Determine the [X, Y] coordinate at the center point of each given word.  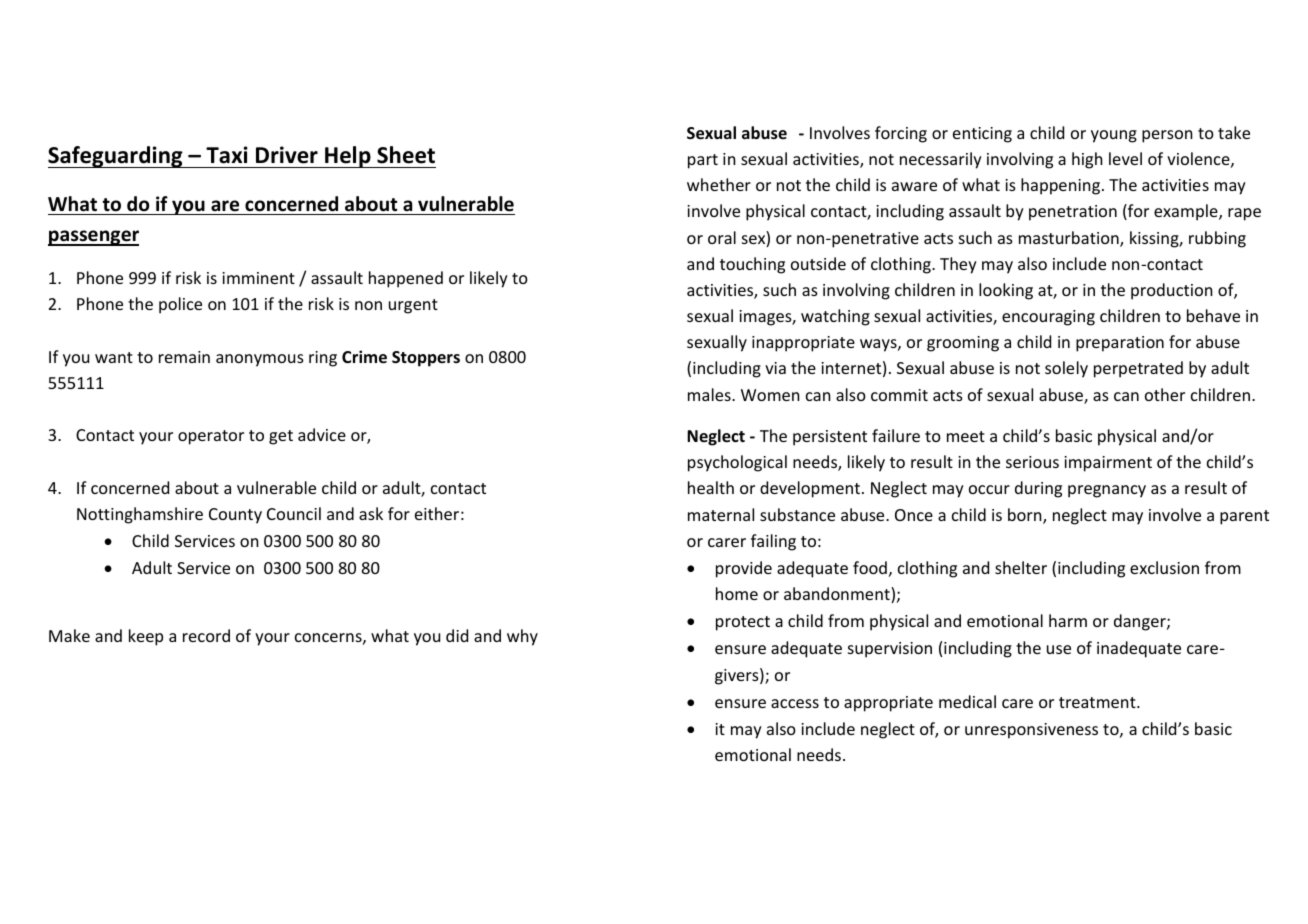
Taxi [227, 155]
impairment [1108, 464]
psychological [737, 463]
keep [146, 637]
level [1125, 158]
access [795, 703]
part [703, 161]
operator [211, 437]
